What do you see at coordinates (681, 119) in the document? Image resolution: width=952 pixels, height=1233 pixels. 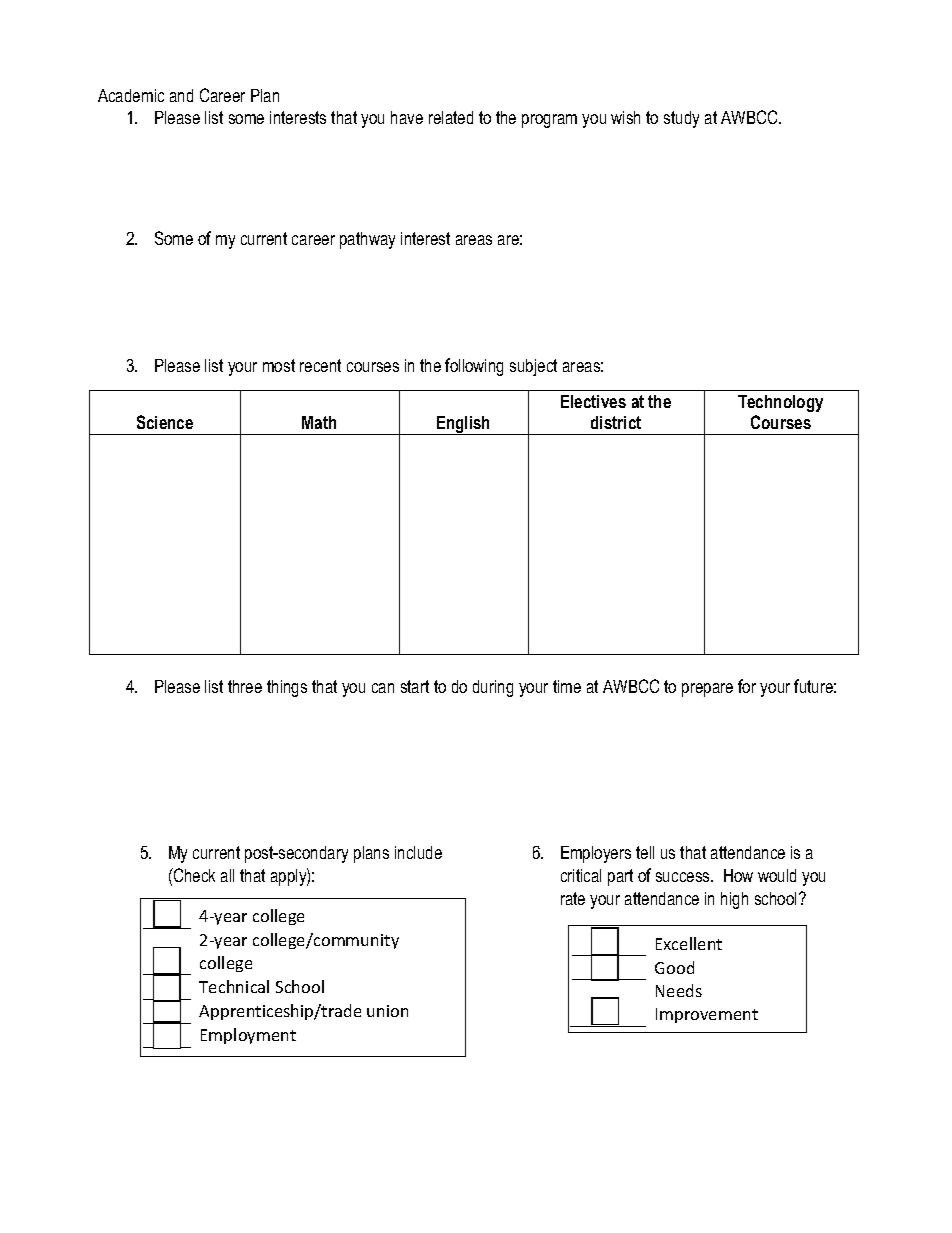 I see `study` at bounding box center [681, 119].
